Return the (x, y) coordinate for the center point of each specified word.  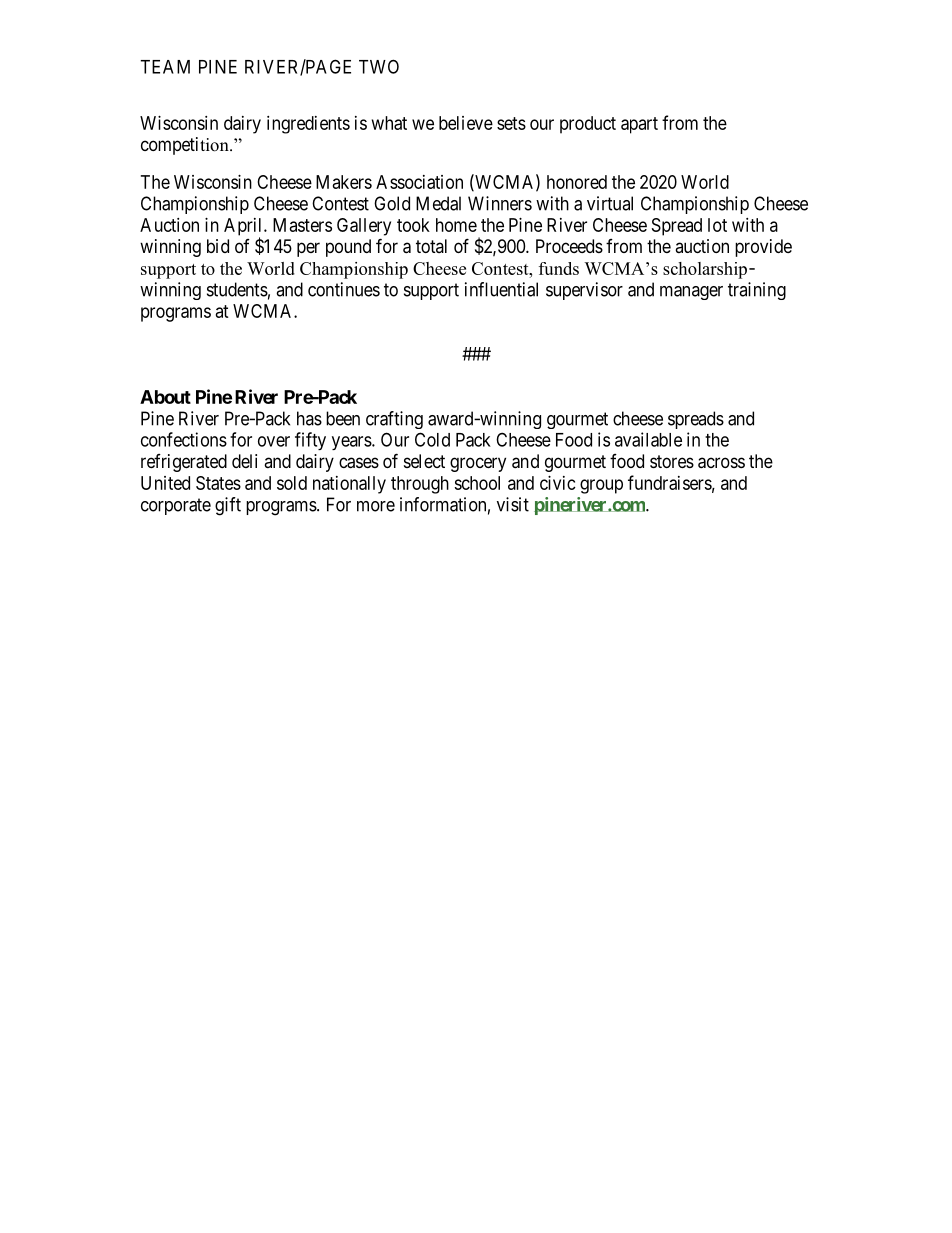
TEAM (165, 67)
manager (691, 293)
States (218, 483)
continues (344, 289)
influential (501, 289)
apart (639, 125)
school (477, 483)
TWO (379, 66)
